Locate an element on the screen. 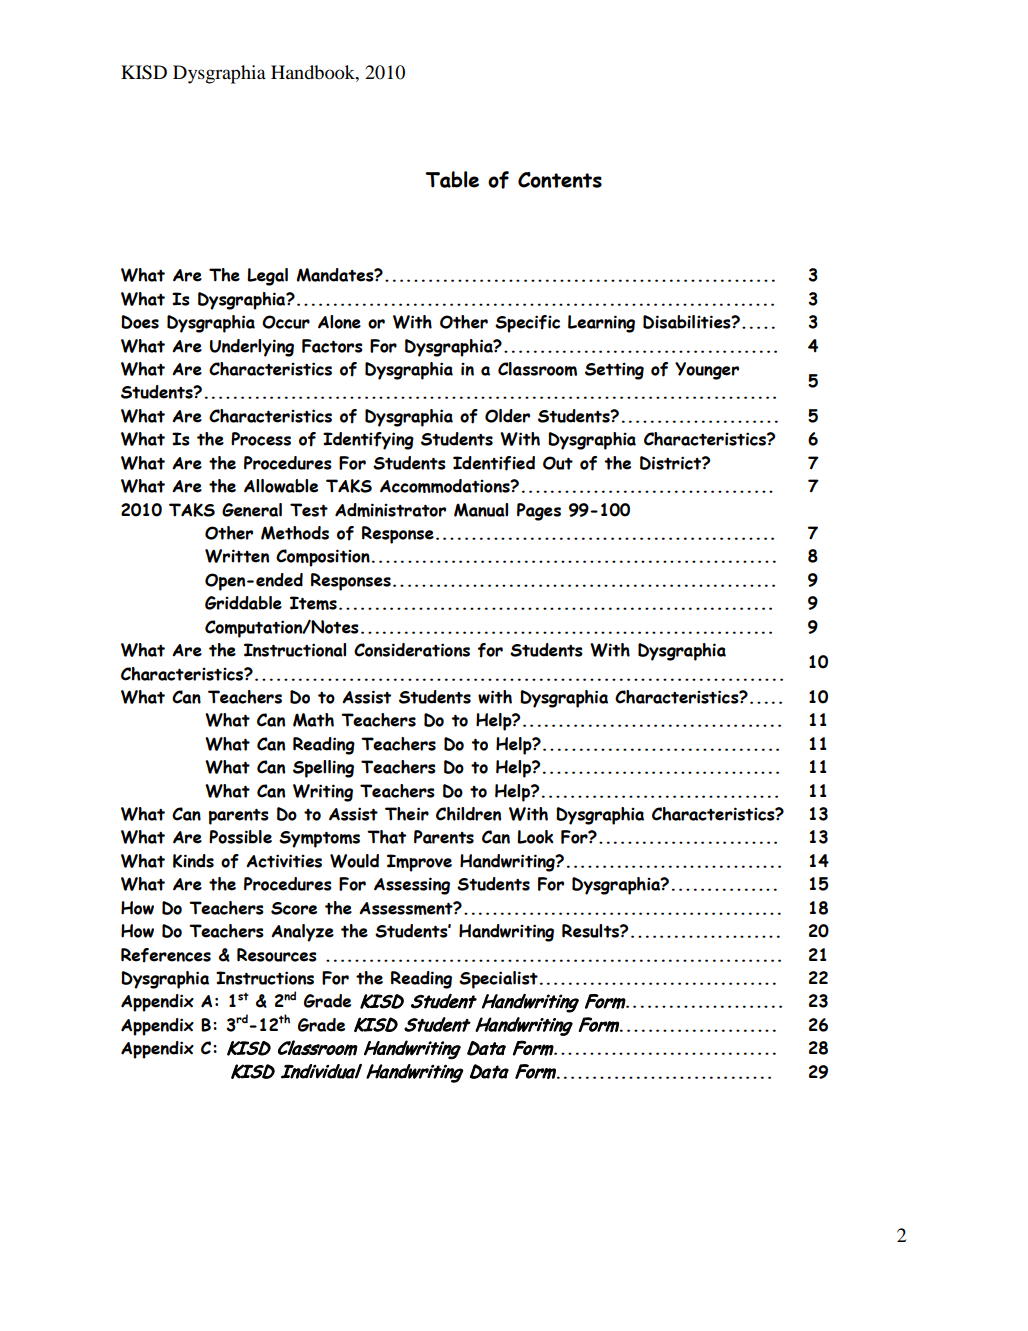  Contents is located at coordinates (560, 180).
